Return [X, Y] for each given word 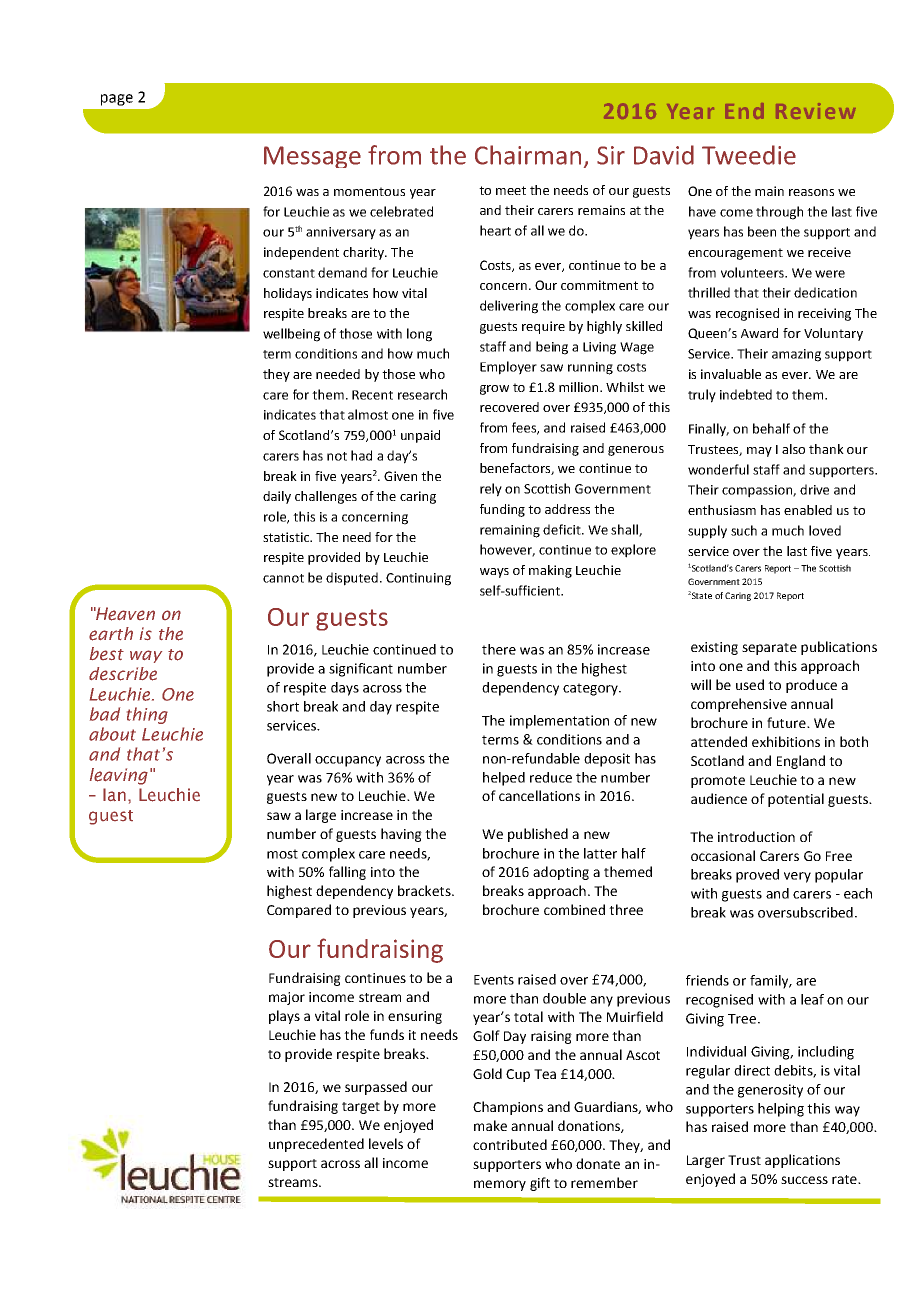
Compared [299, 911]
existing [714, 648]
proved [757, 876]
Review [816, 111]
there [499, 649]
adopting [561, 873]
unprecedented [316, 1145]
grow [494, 390]
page [117, 100]
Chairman [528, 155]
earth [111, 634]
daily [277, 497]
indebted [746, 394]
